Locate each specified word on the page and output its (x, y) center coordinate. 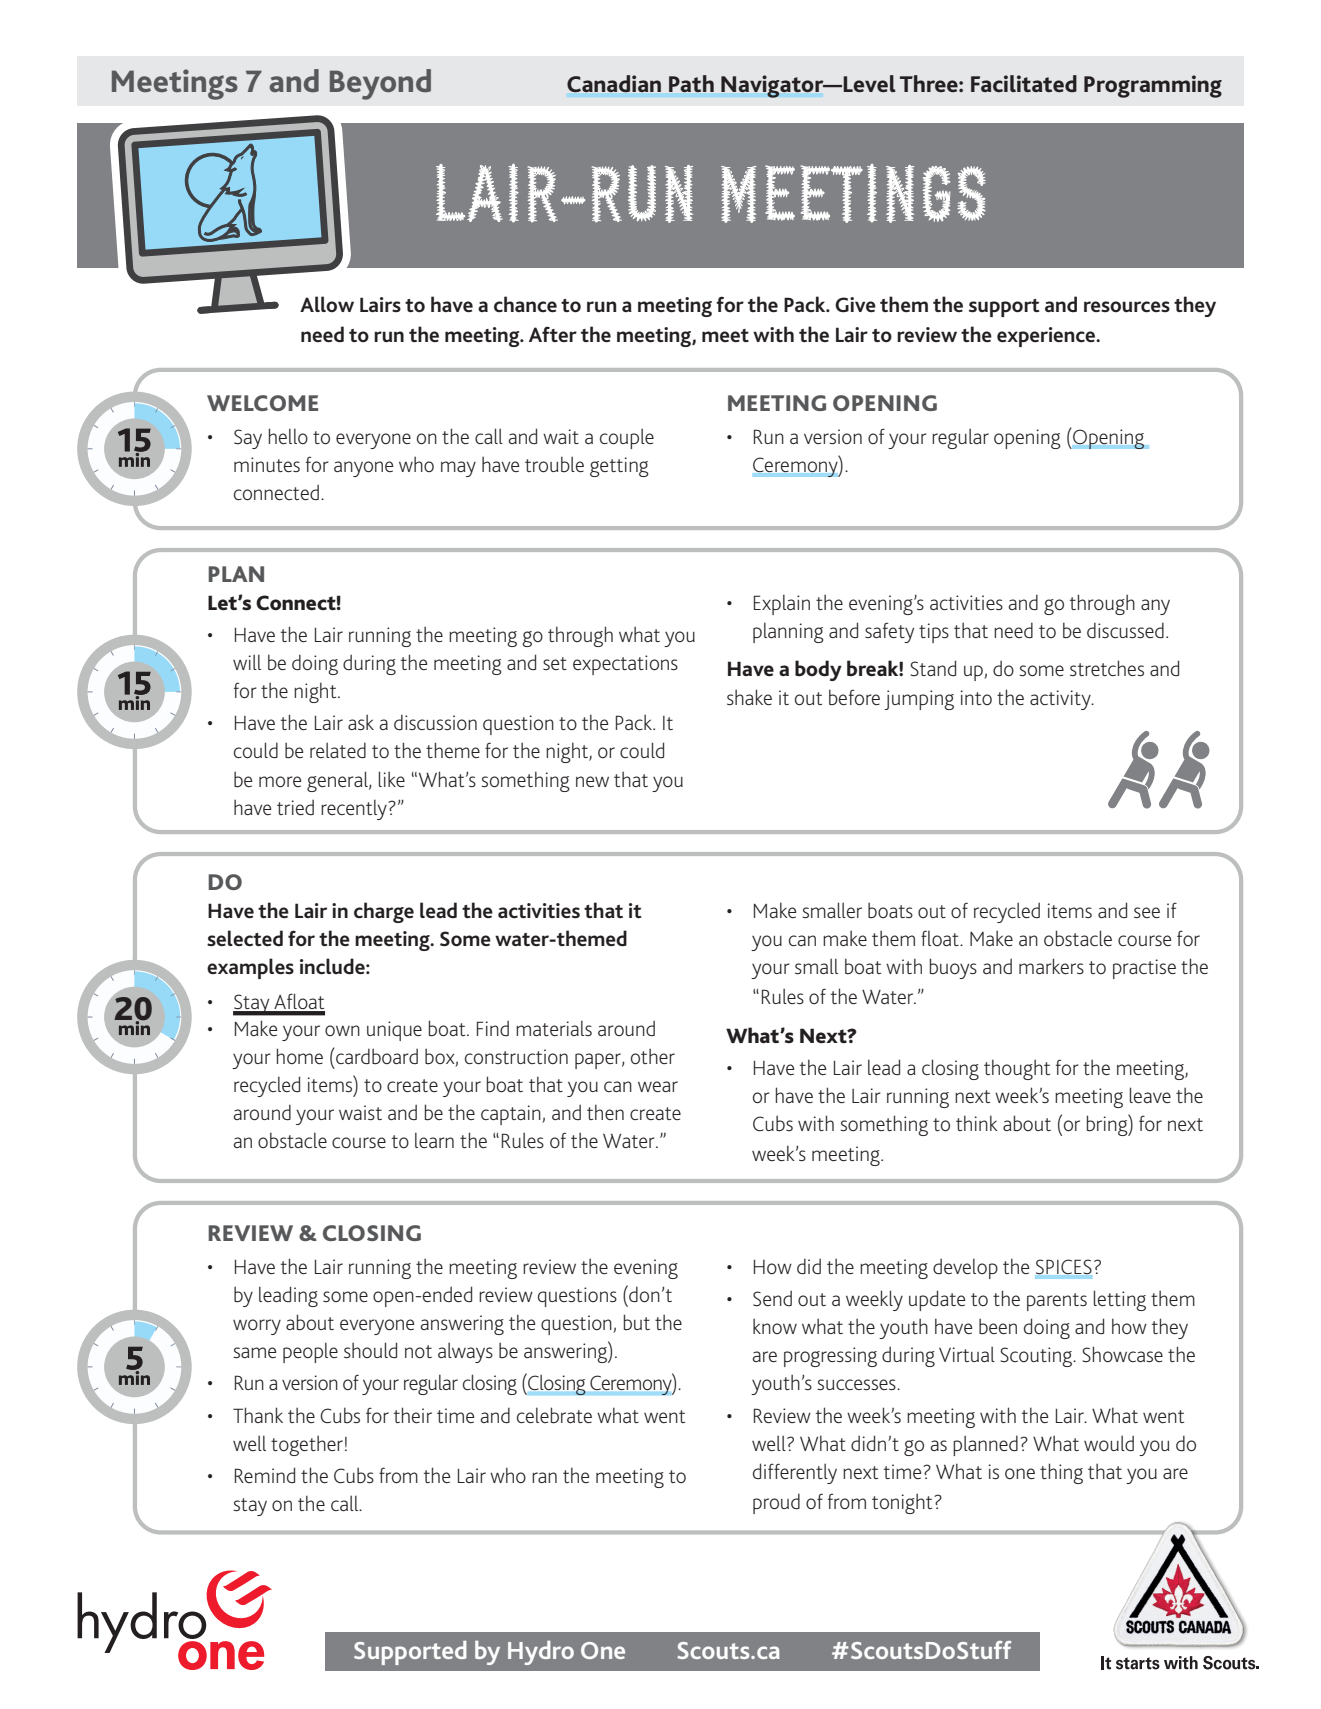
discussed (1125, 630)
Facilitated (1024, 83)
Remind (265, 1475)
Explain (782, 604)
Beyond (380, 84)
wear (658, 1086)
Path (691, 83)
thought (1017, 1069)
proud (776, 1503)
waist (360, 1112)
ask (361, 722)
